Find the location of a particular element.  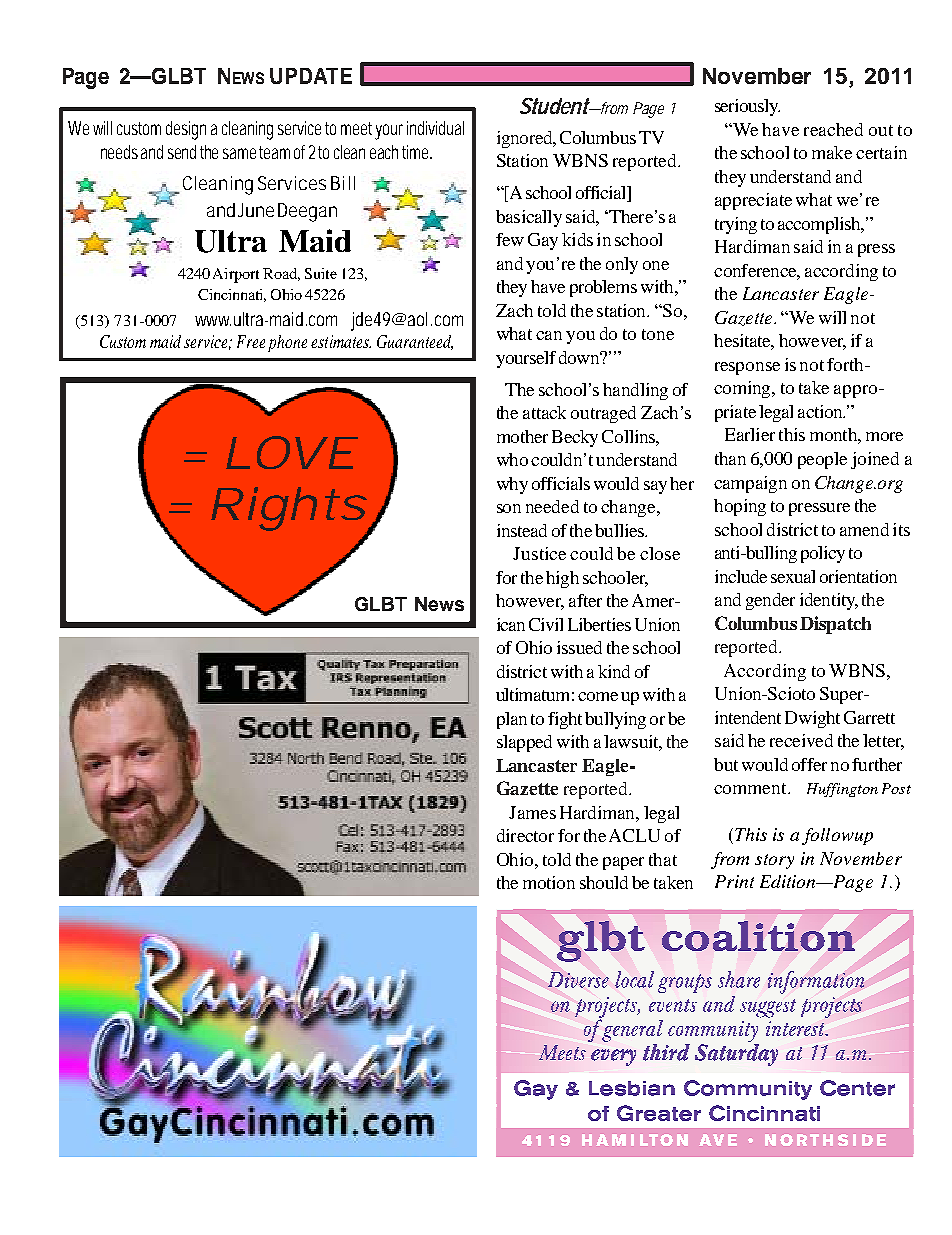

ignored is located at coordinates (526, 139).
